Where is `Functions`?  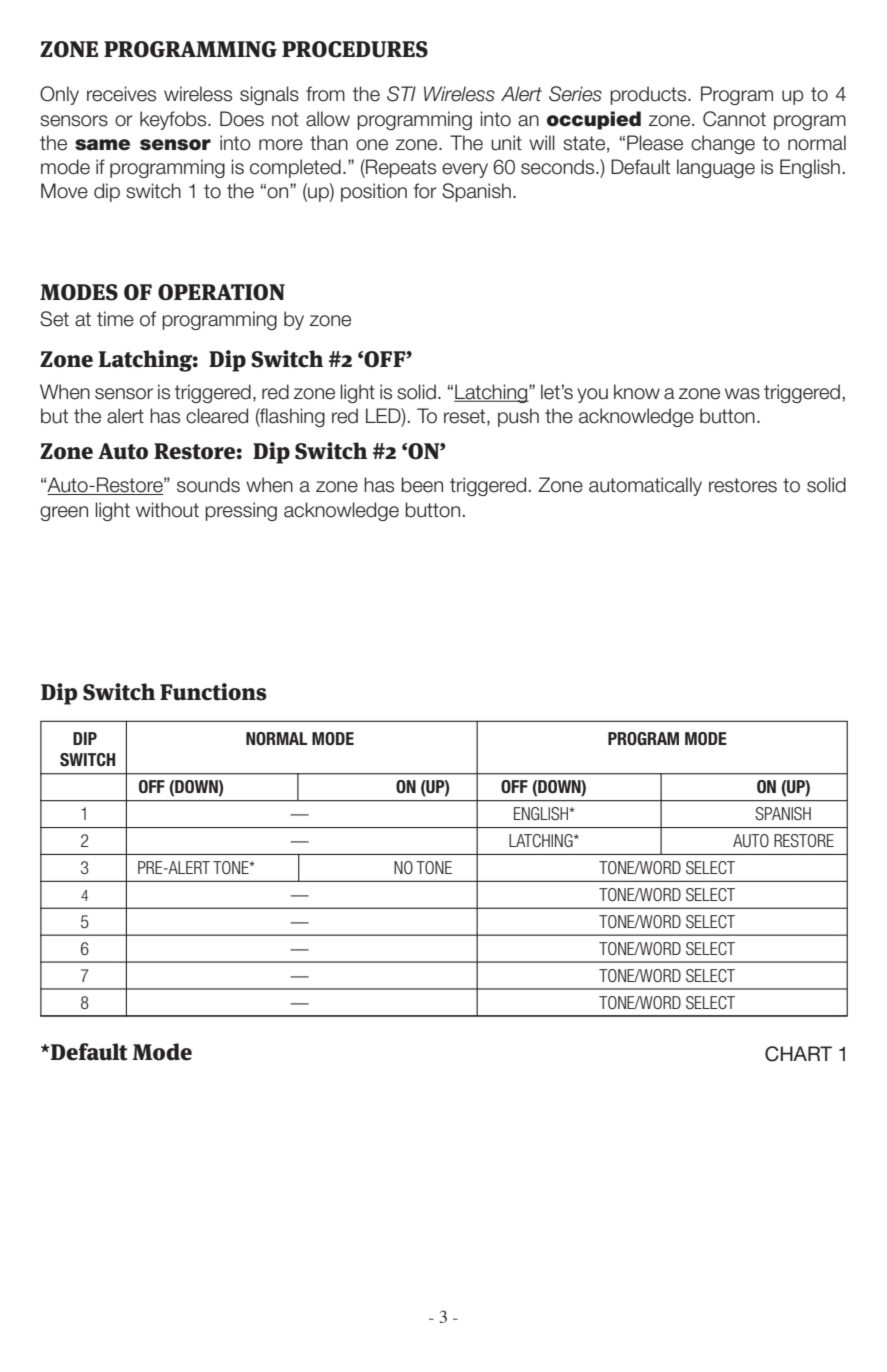
Functions is located at coordinates (213, 692).
